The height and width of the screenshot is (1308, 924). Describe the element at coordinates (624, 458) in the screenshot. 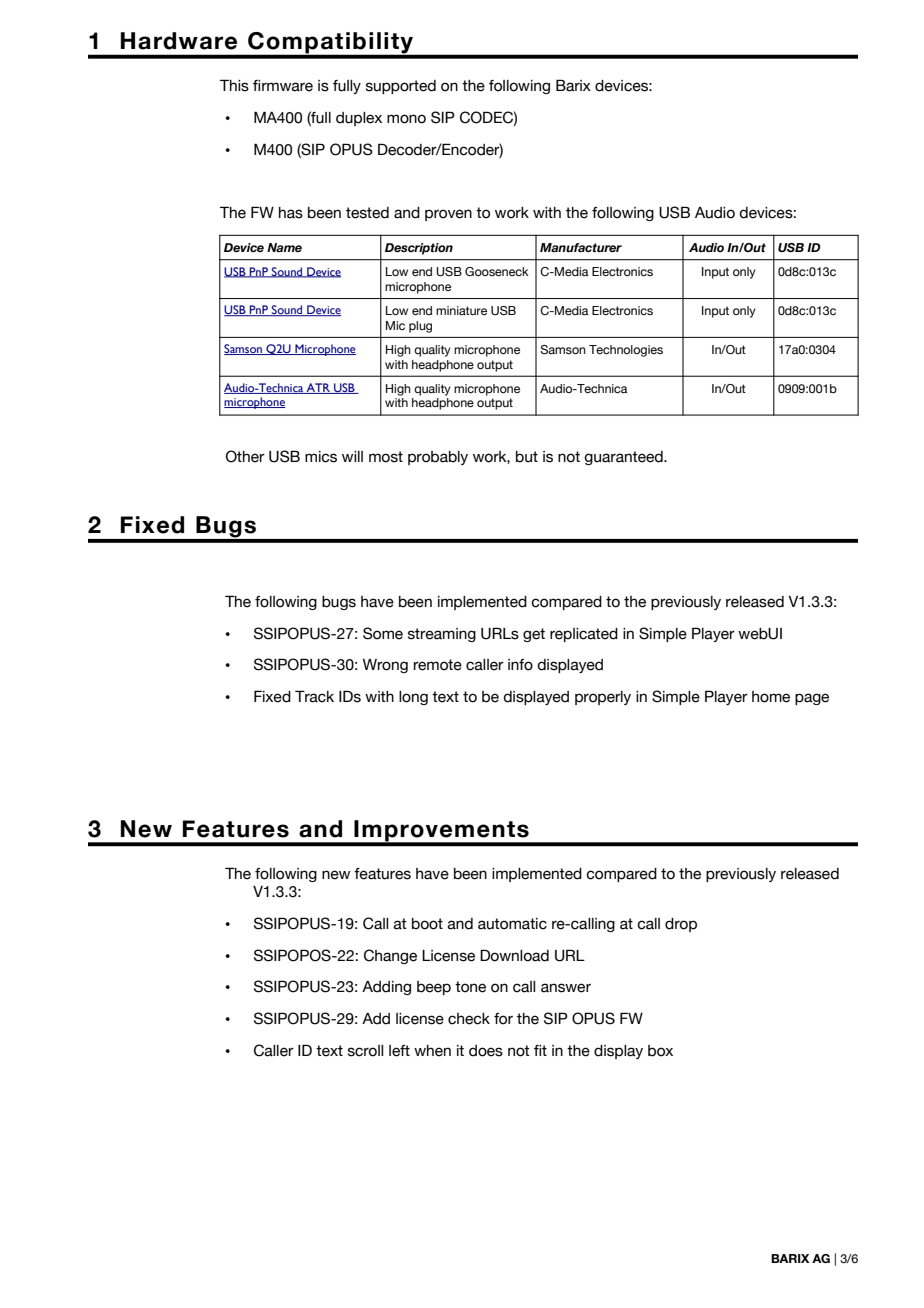

I see `guaranteed` at that location.
